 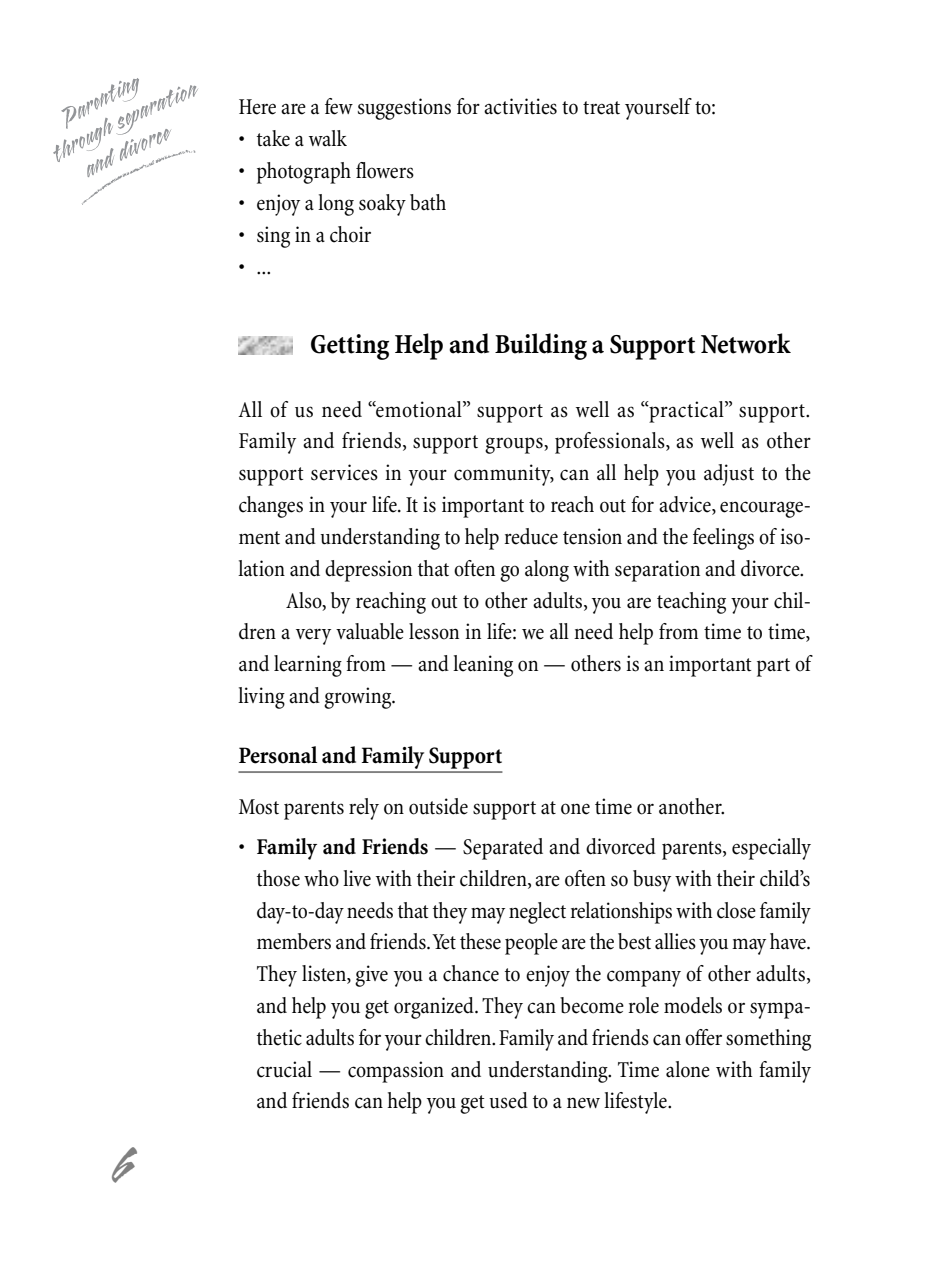 I want to click on Getting, so click(x=350, y=347).
